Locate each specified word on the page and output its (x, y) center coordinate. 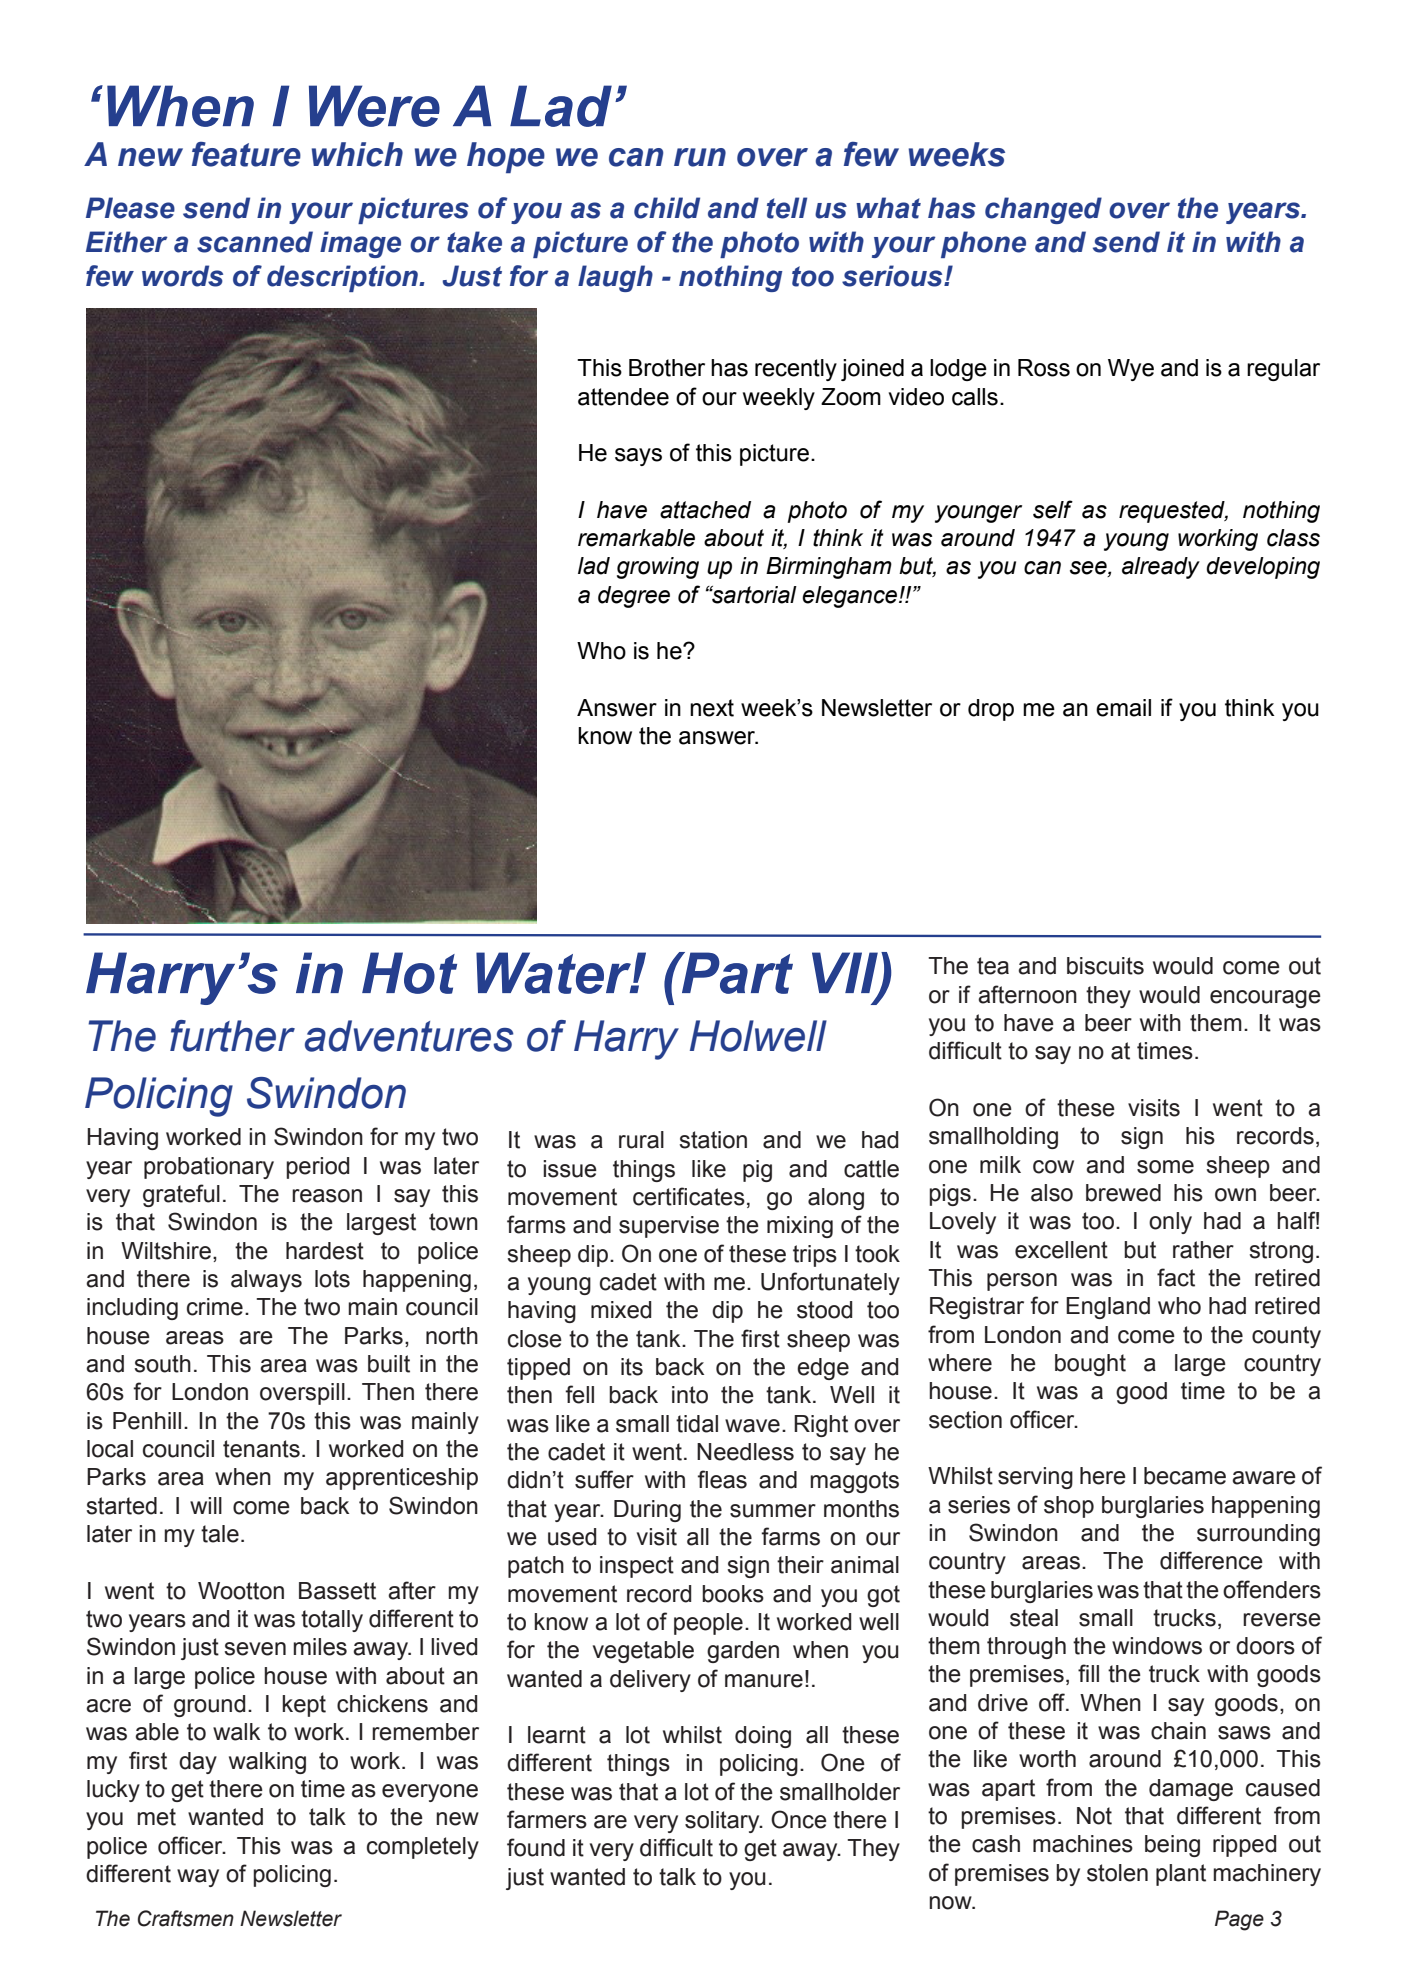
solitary (723, 1822)
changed (1043, 210)
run (700, 157)
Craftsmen (186, 1918)
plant (1181, 1875)
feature (246, 154)
